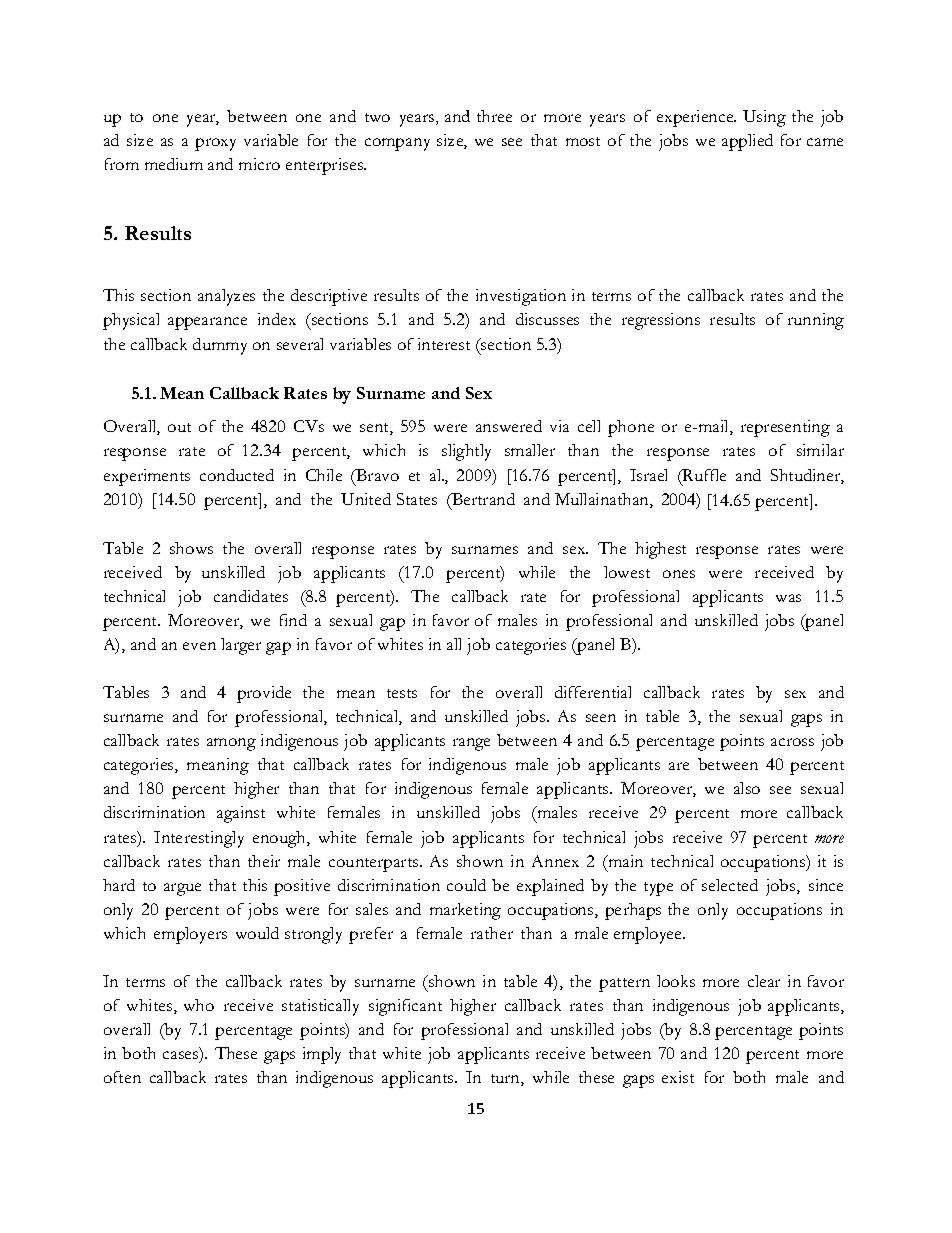 Image resolution: width=952 pixels, height=1233 pixels. What do you see at coordinates (747, 142) in the screenshot?
I see `applied` at bounding box center [747, 142].
